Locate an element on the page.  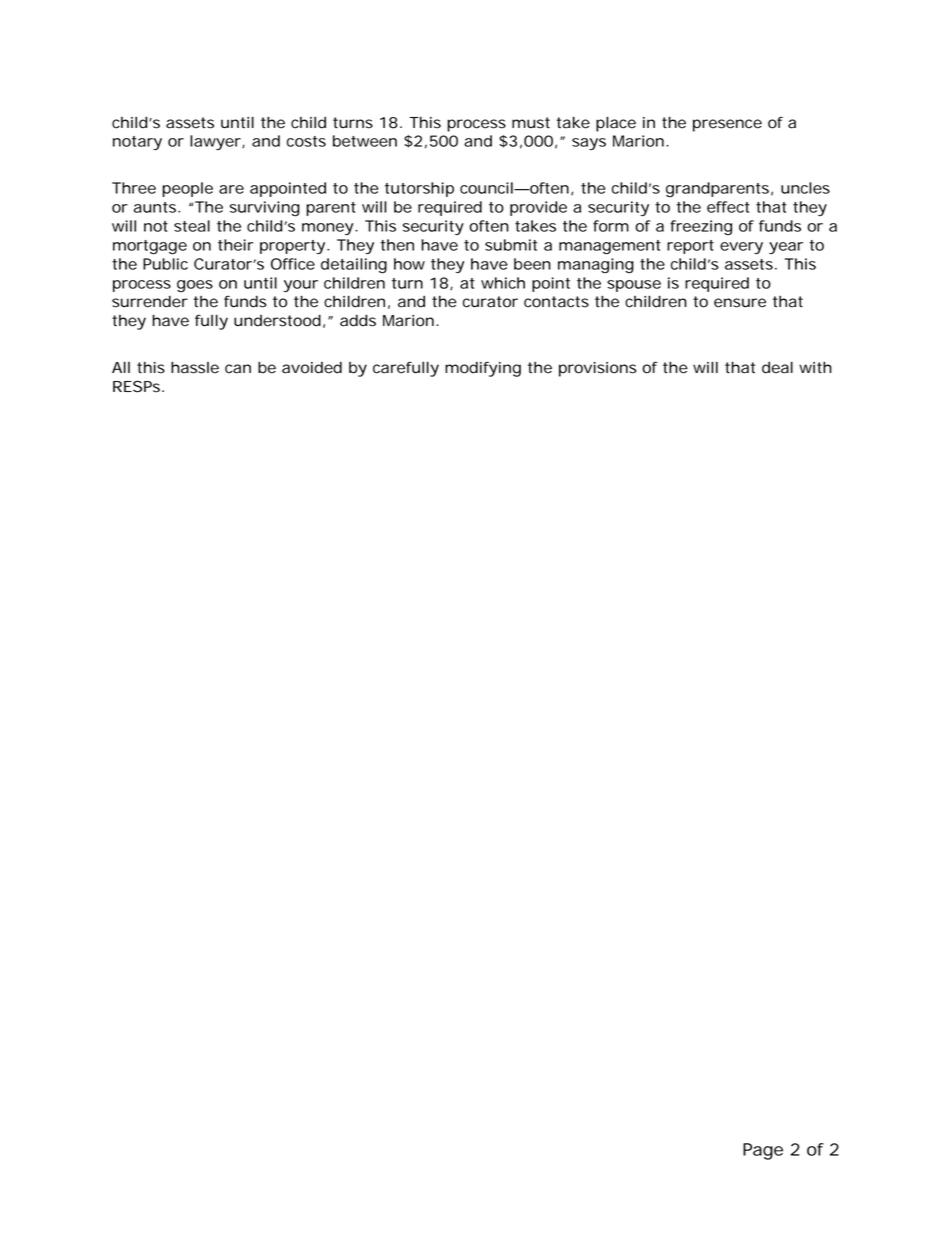
can is located at coordinates (238, 369).
